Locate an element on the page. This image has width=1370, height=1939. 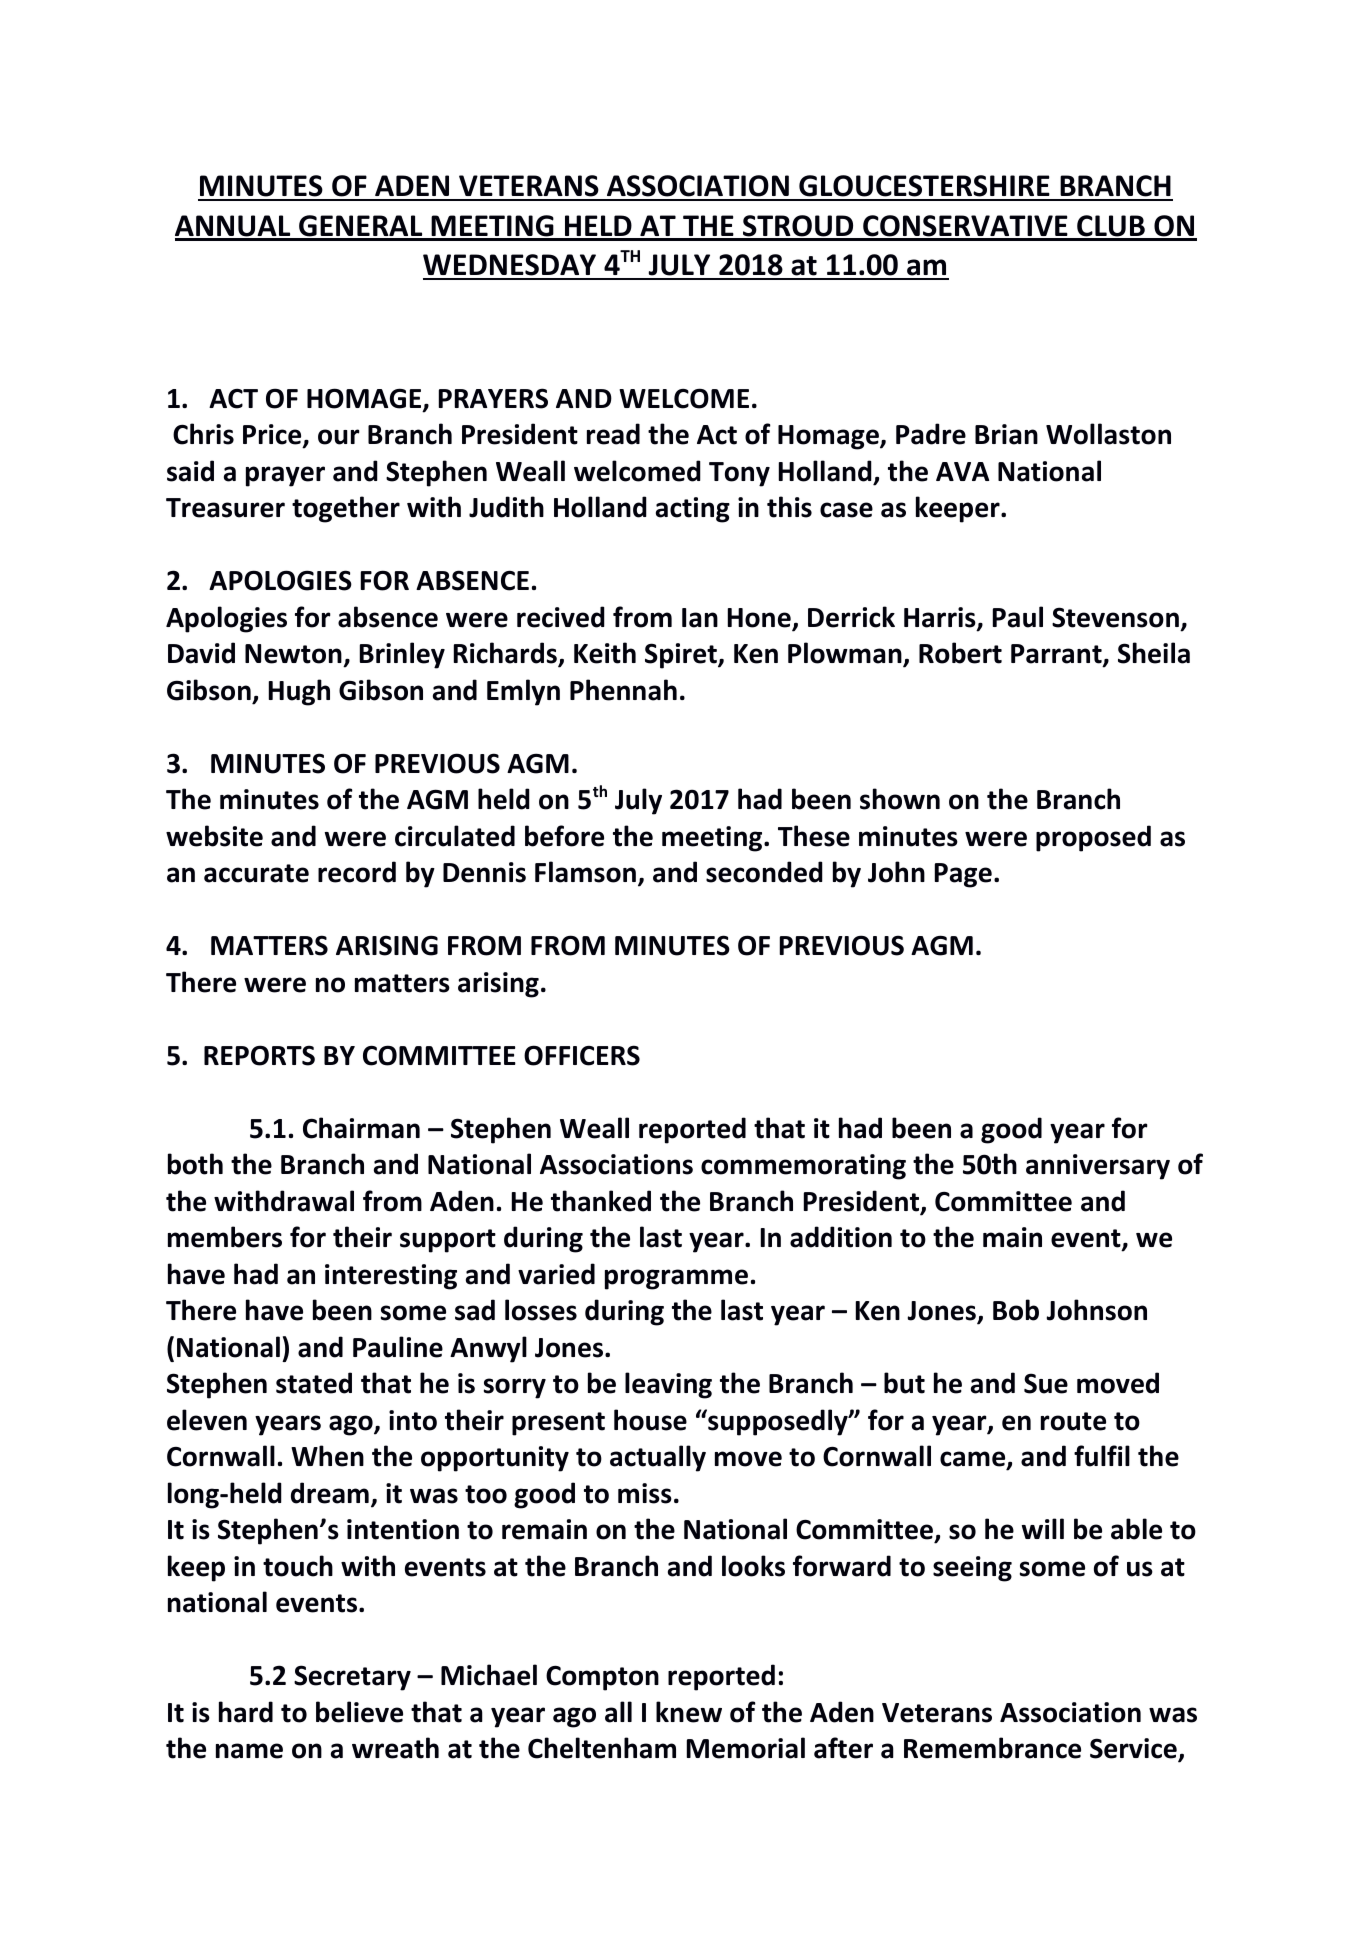
acting is located at coordinates (693, 510).
